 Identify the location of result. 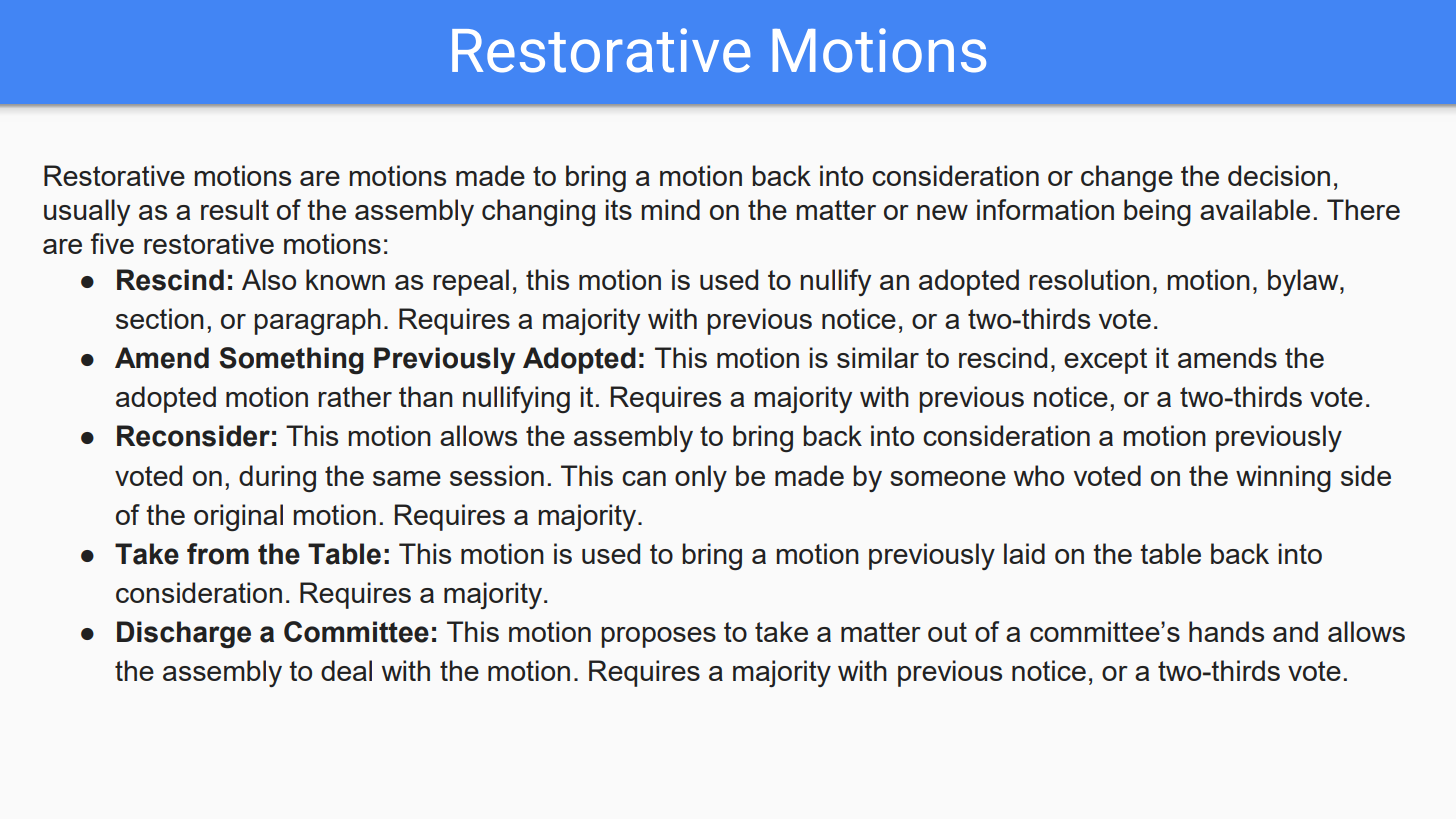
(235, 209).
